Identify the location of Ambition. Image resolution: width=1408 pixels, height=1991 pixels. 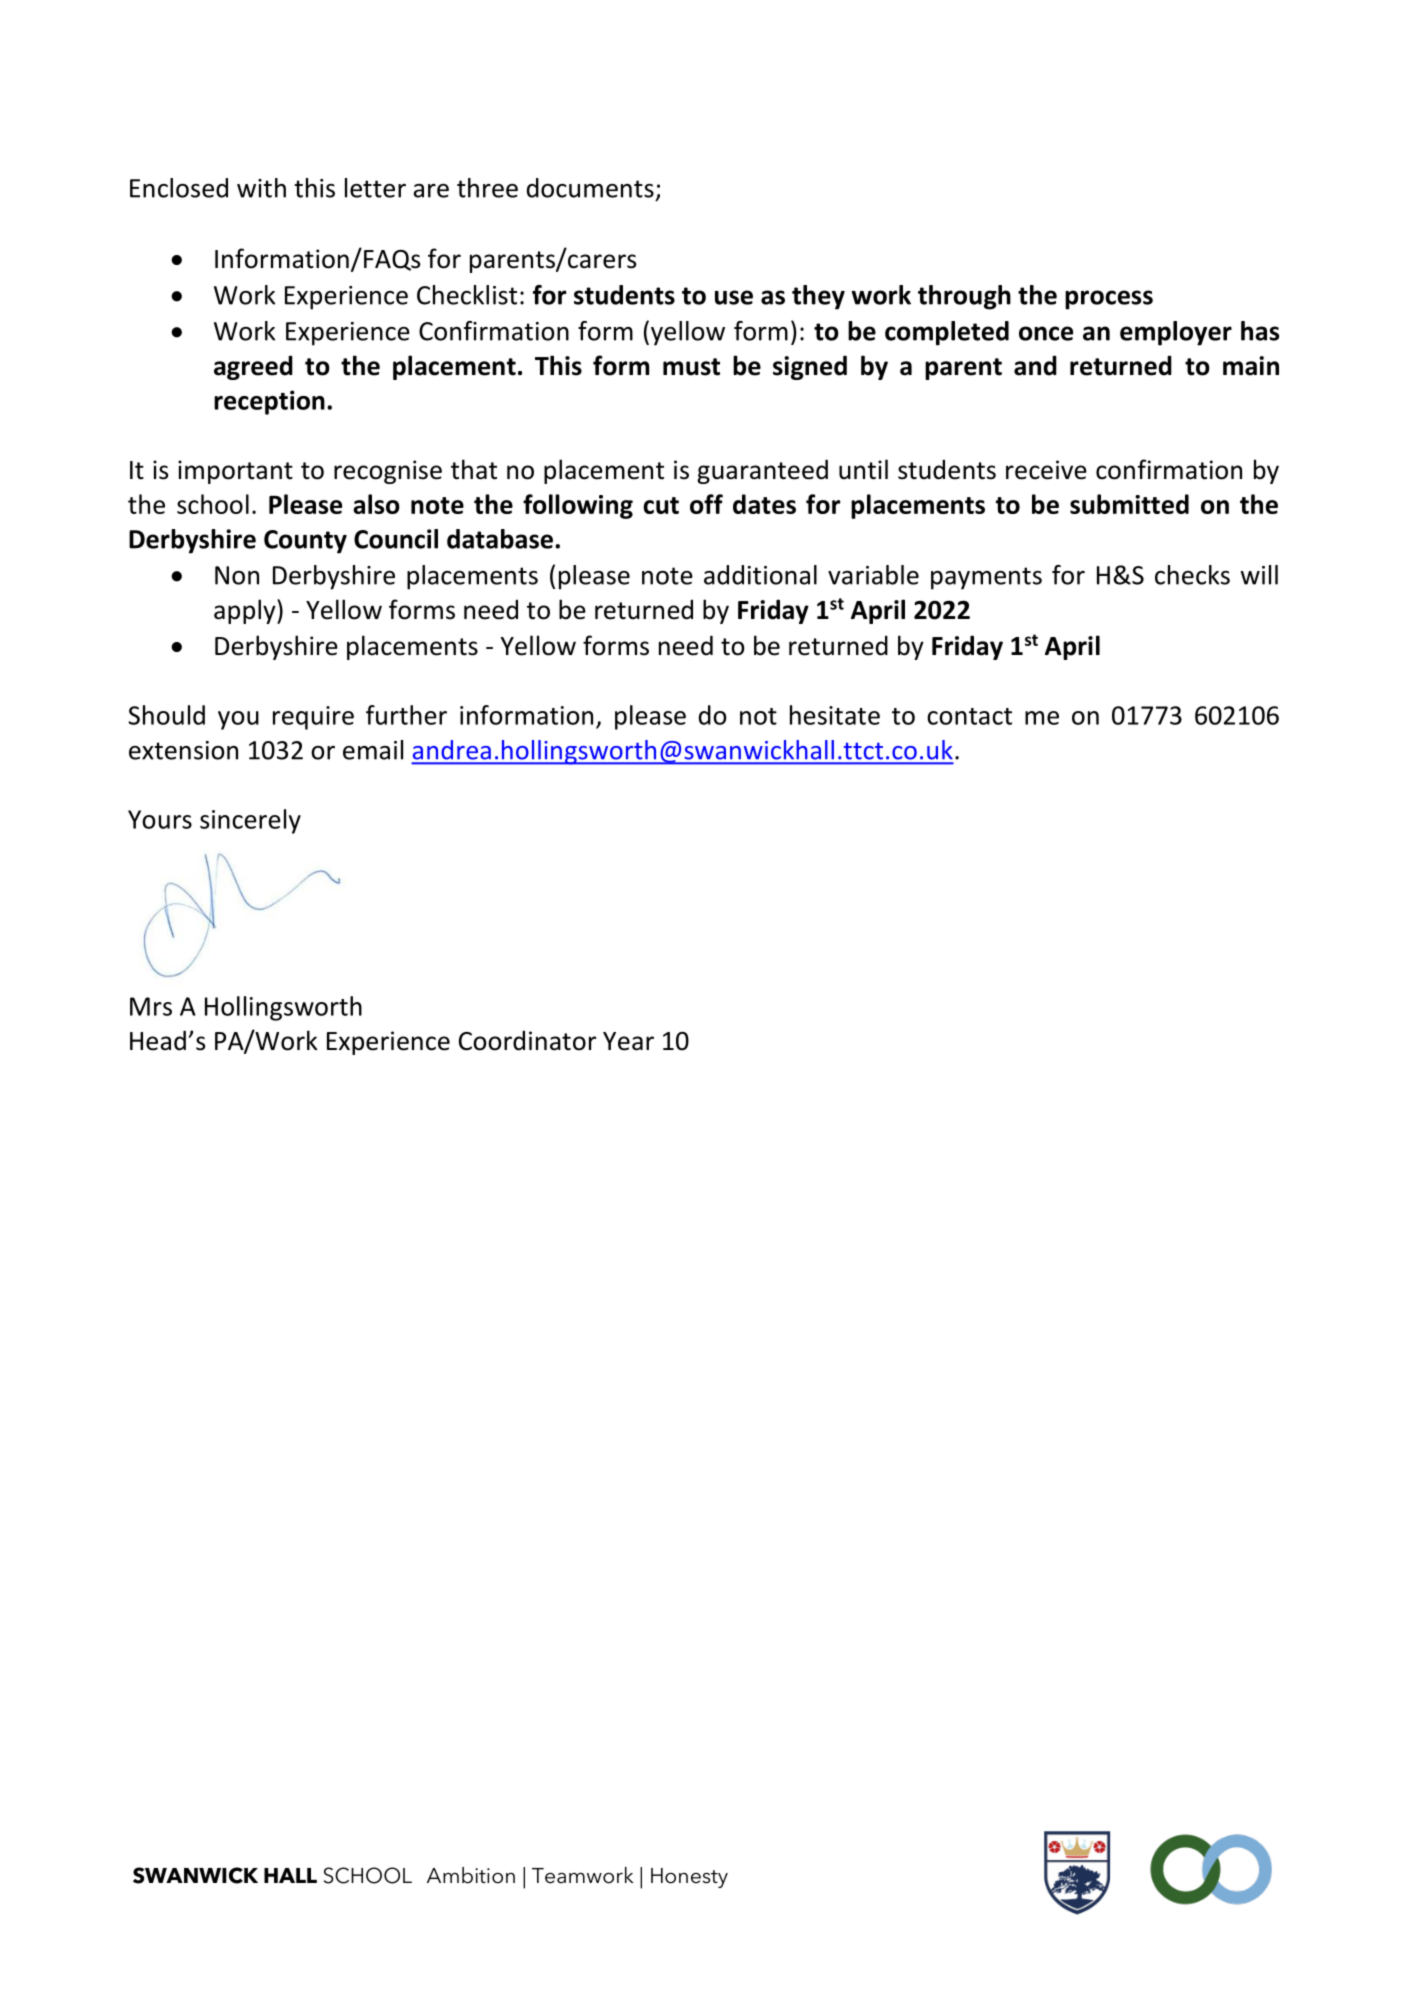
(471, 1875).
